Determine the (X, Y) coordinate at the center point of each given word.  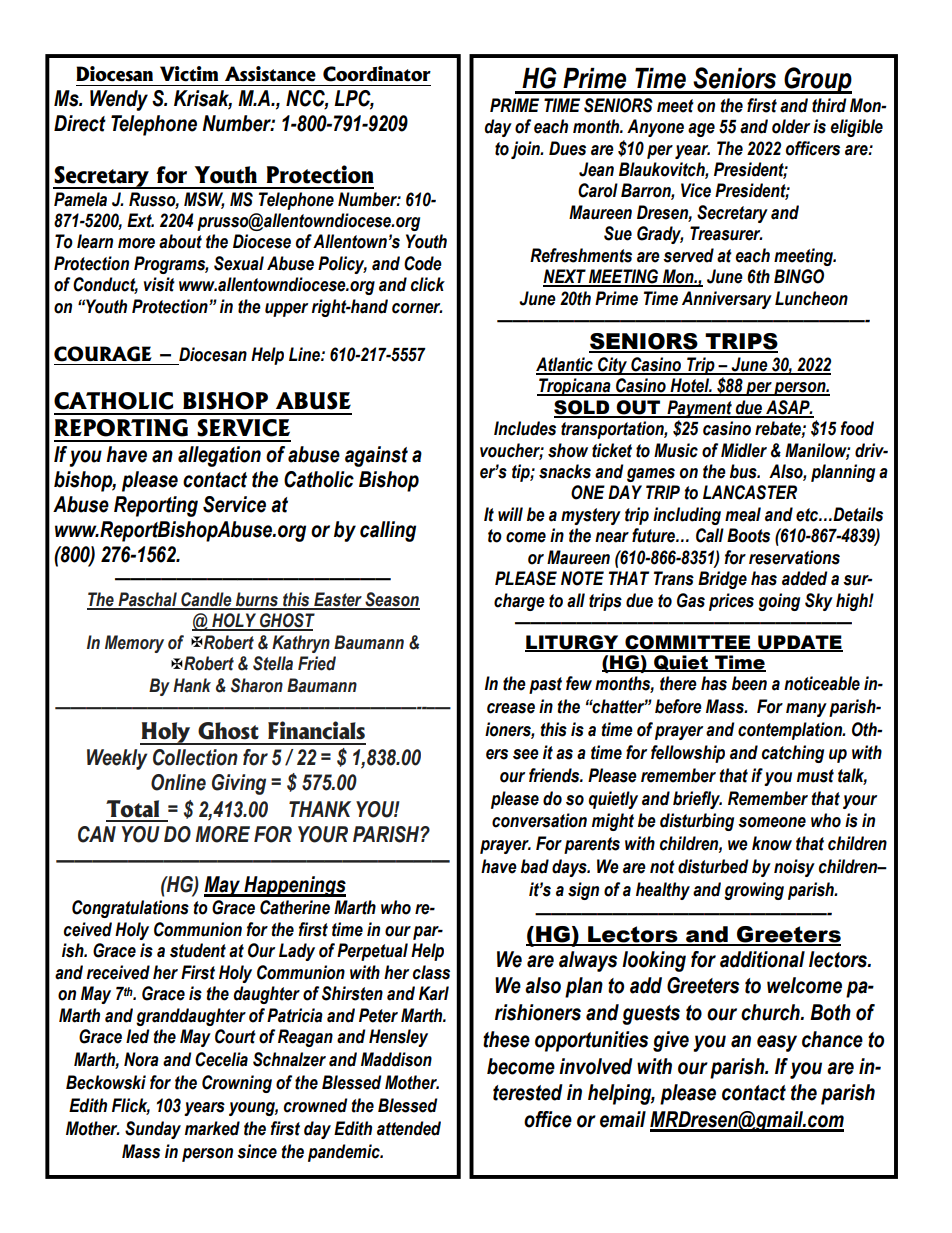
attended (409, 1128)
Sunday (153, 1130)
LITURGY (573, 643)
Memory (134, 644)
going (779, 602)
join (526, 150)
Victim (189, 74)
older (791, 126)
